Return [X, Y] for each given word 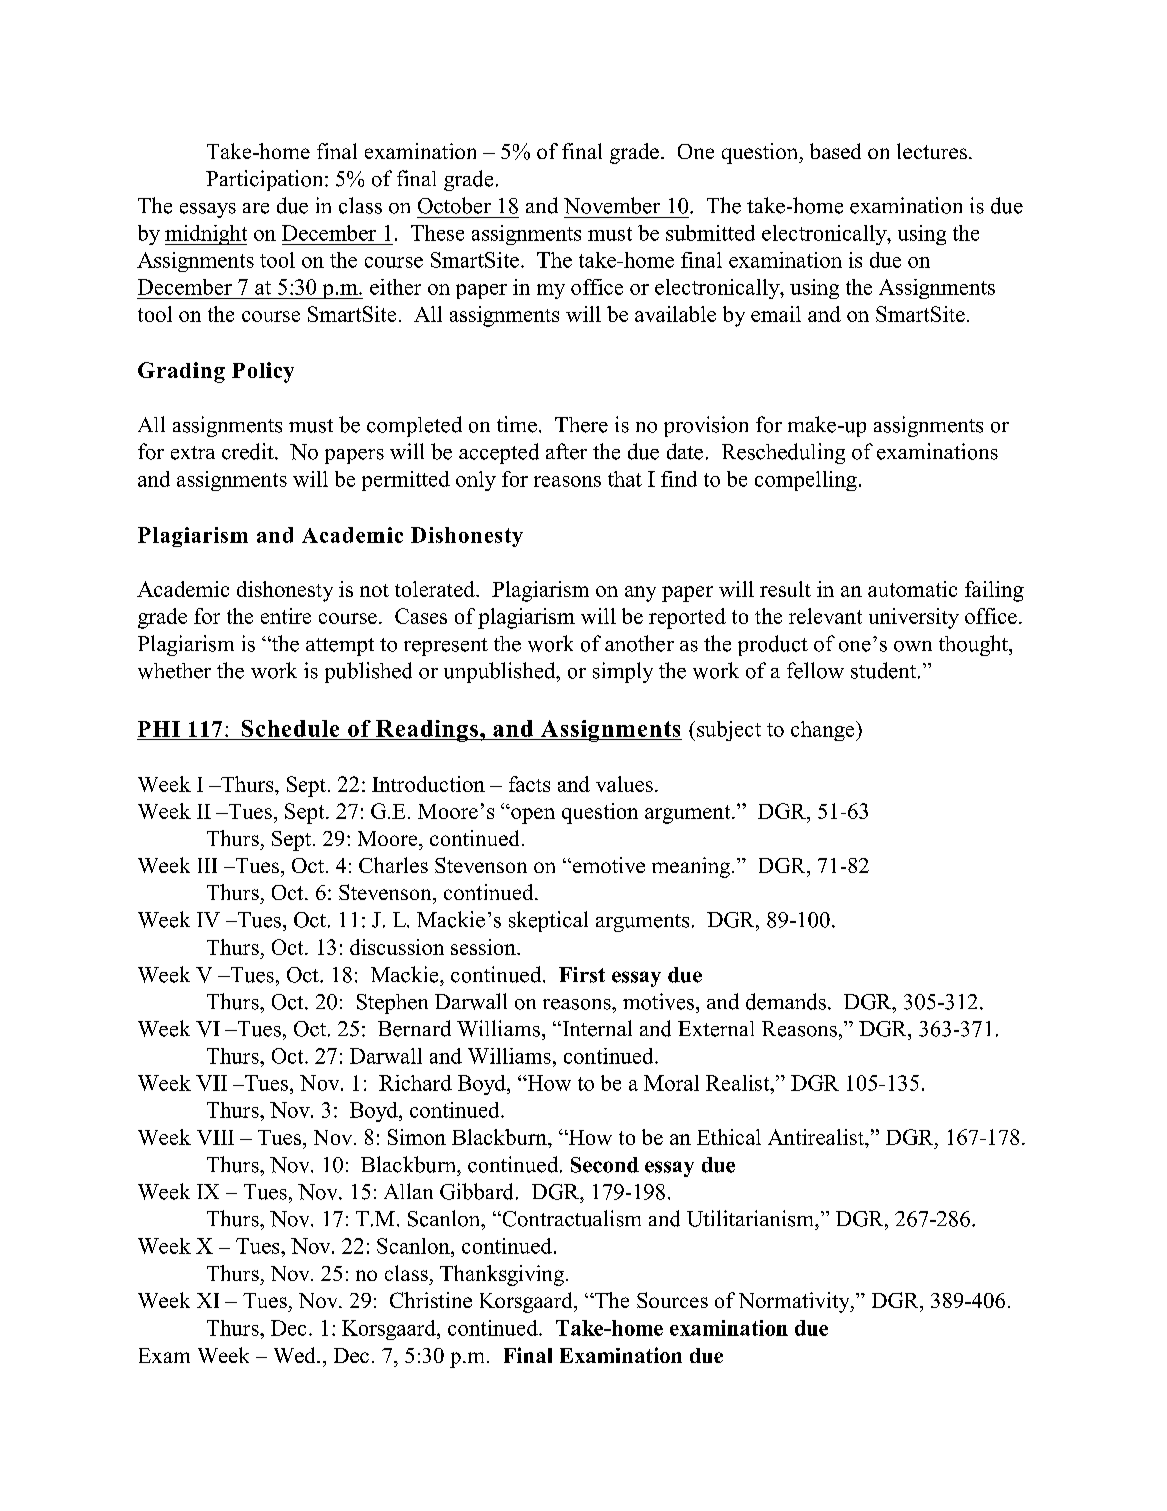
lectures [932, 151]
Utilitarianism [751, 1218]
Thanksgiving [503, 1275]
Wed [296, 1355]
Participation [266, 180]
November [612, 205]
